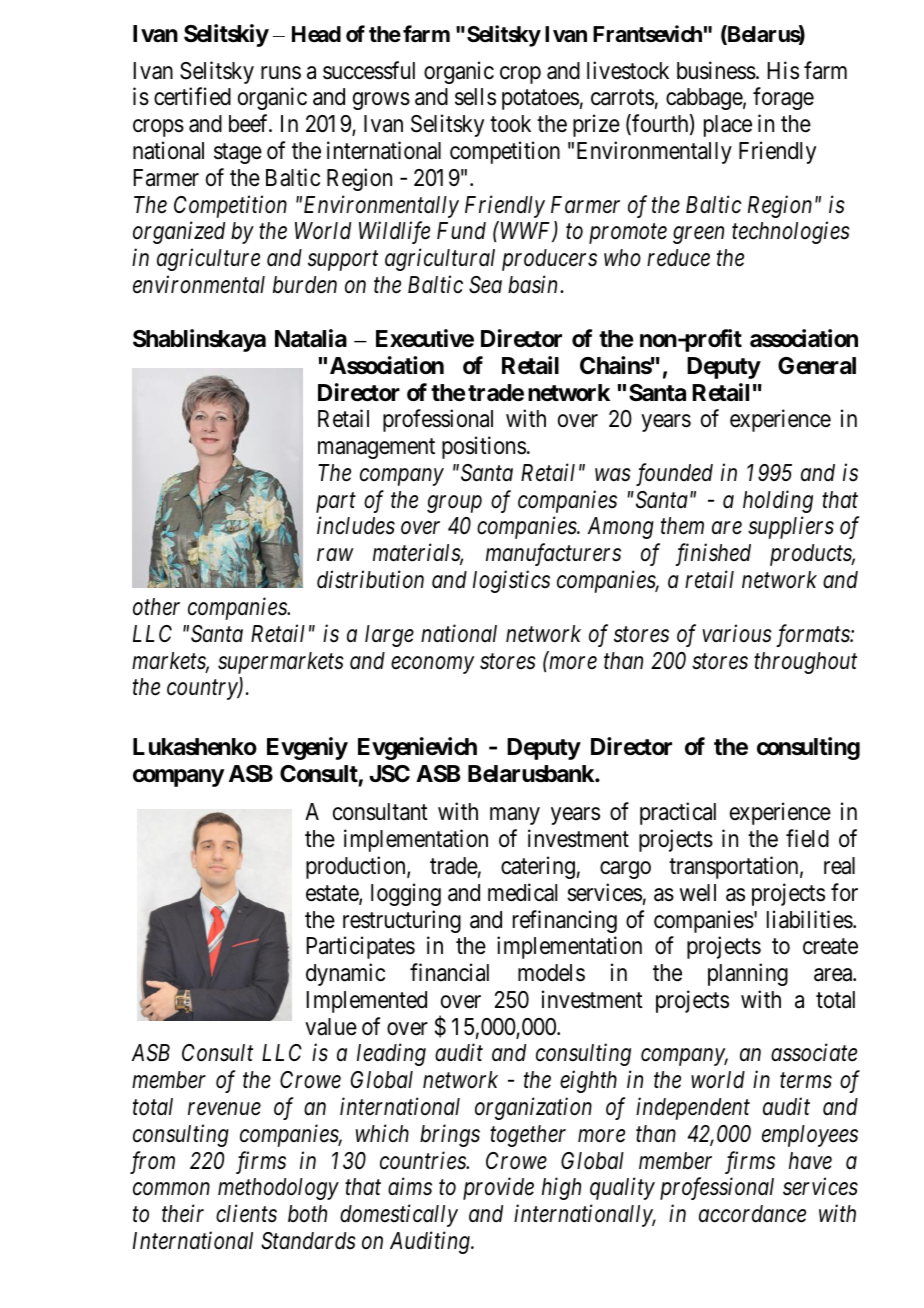 This screenshot has width=924, height=1308. Describe the element at coordinates (778, 501) in the screenshot. I see `holding` at that location.
